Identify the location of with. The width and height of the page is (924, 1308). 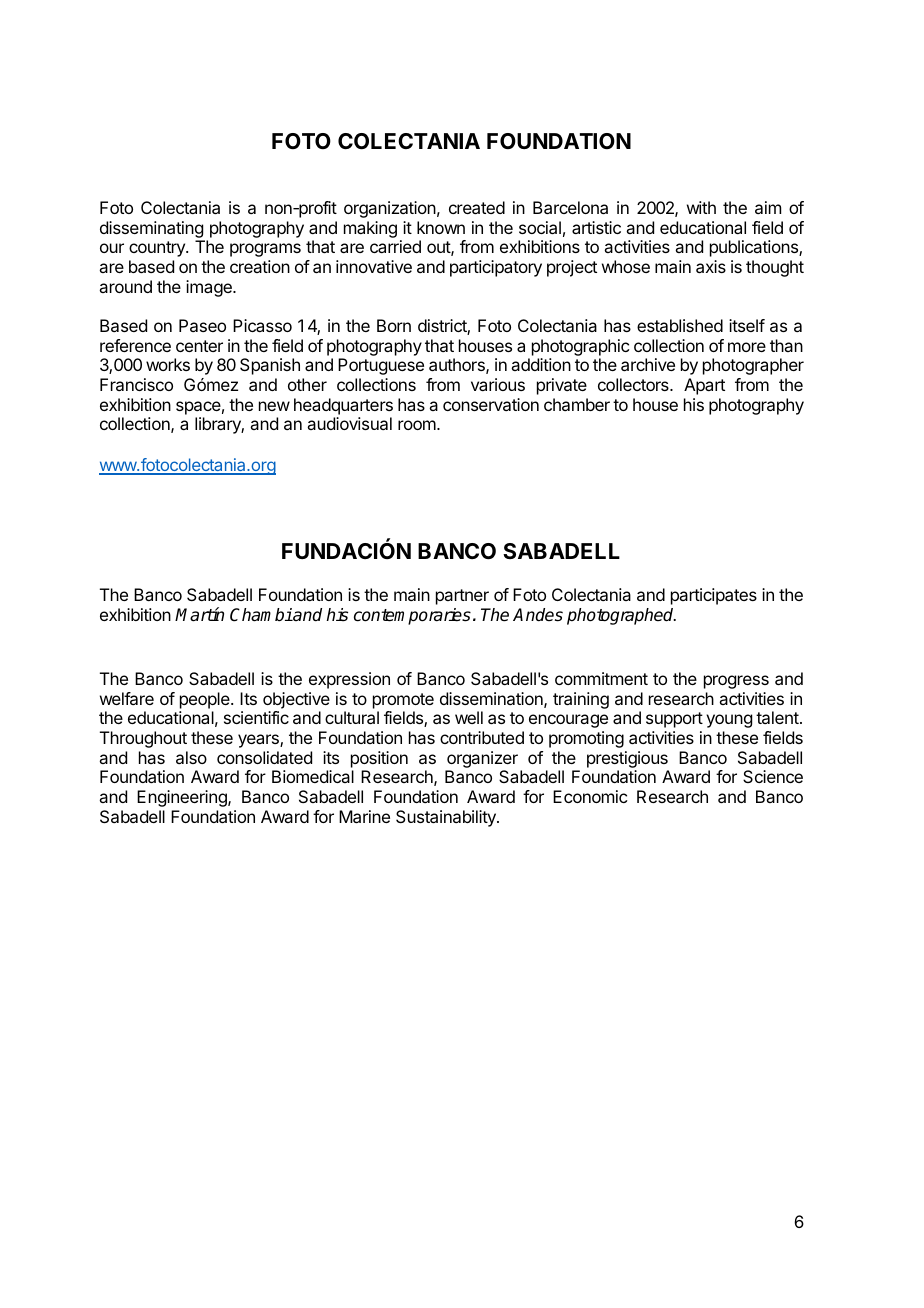
(701, 207).
